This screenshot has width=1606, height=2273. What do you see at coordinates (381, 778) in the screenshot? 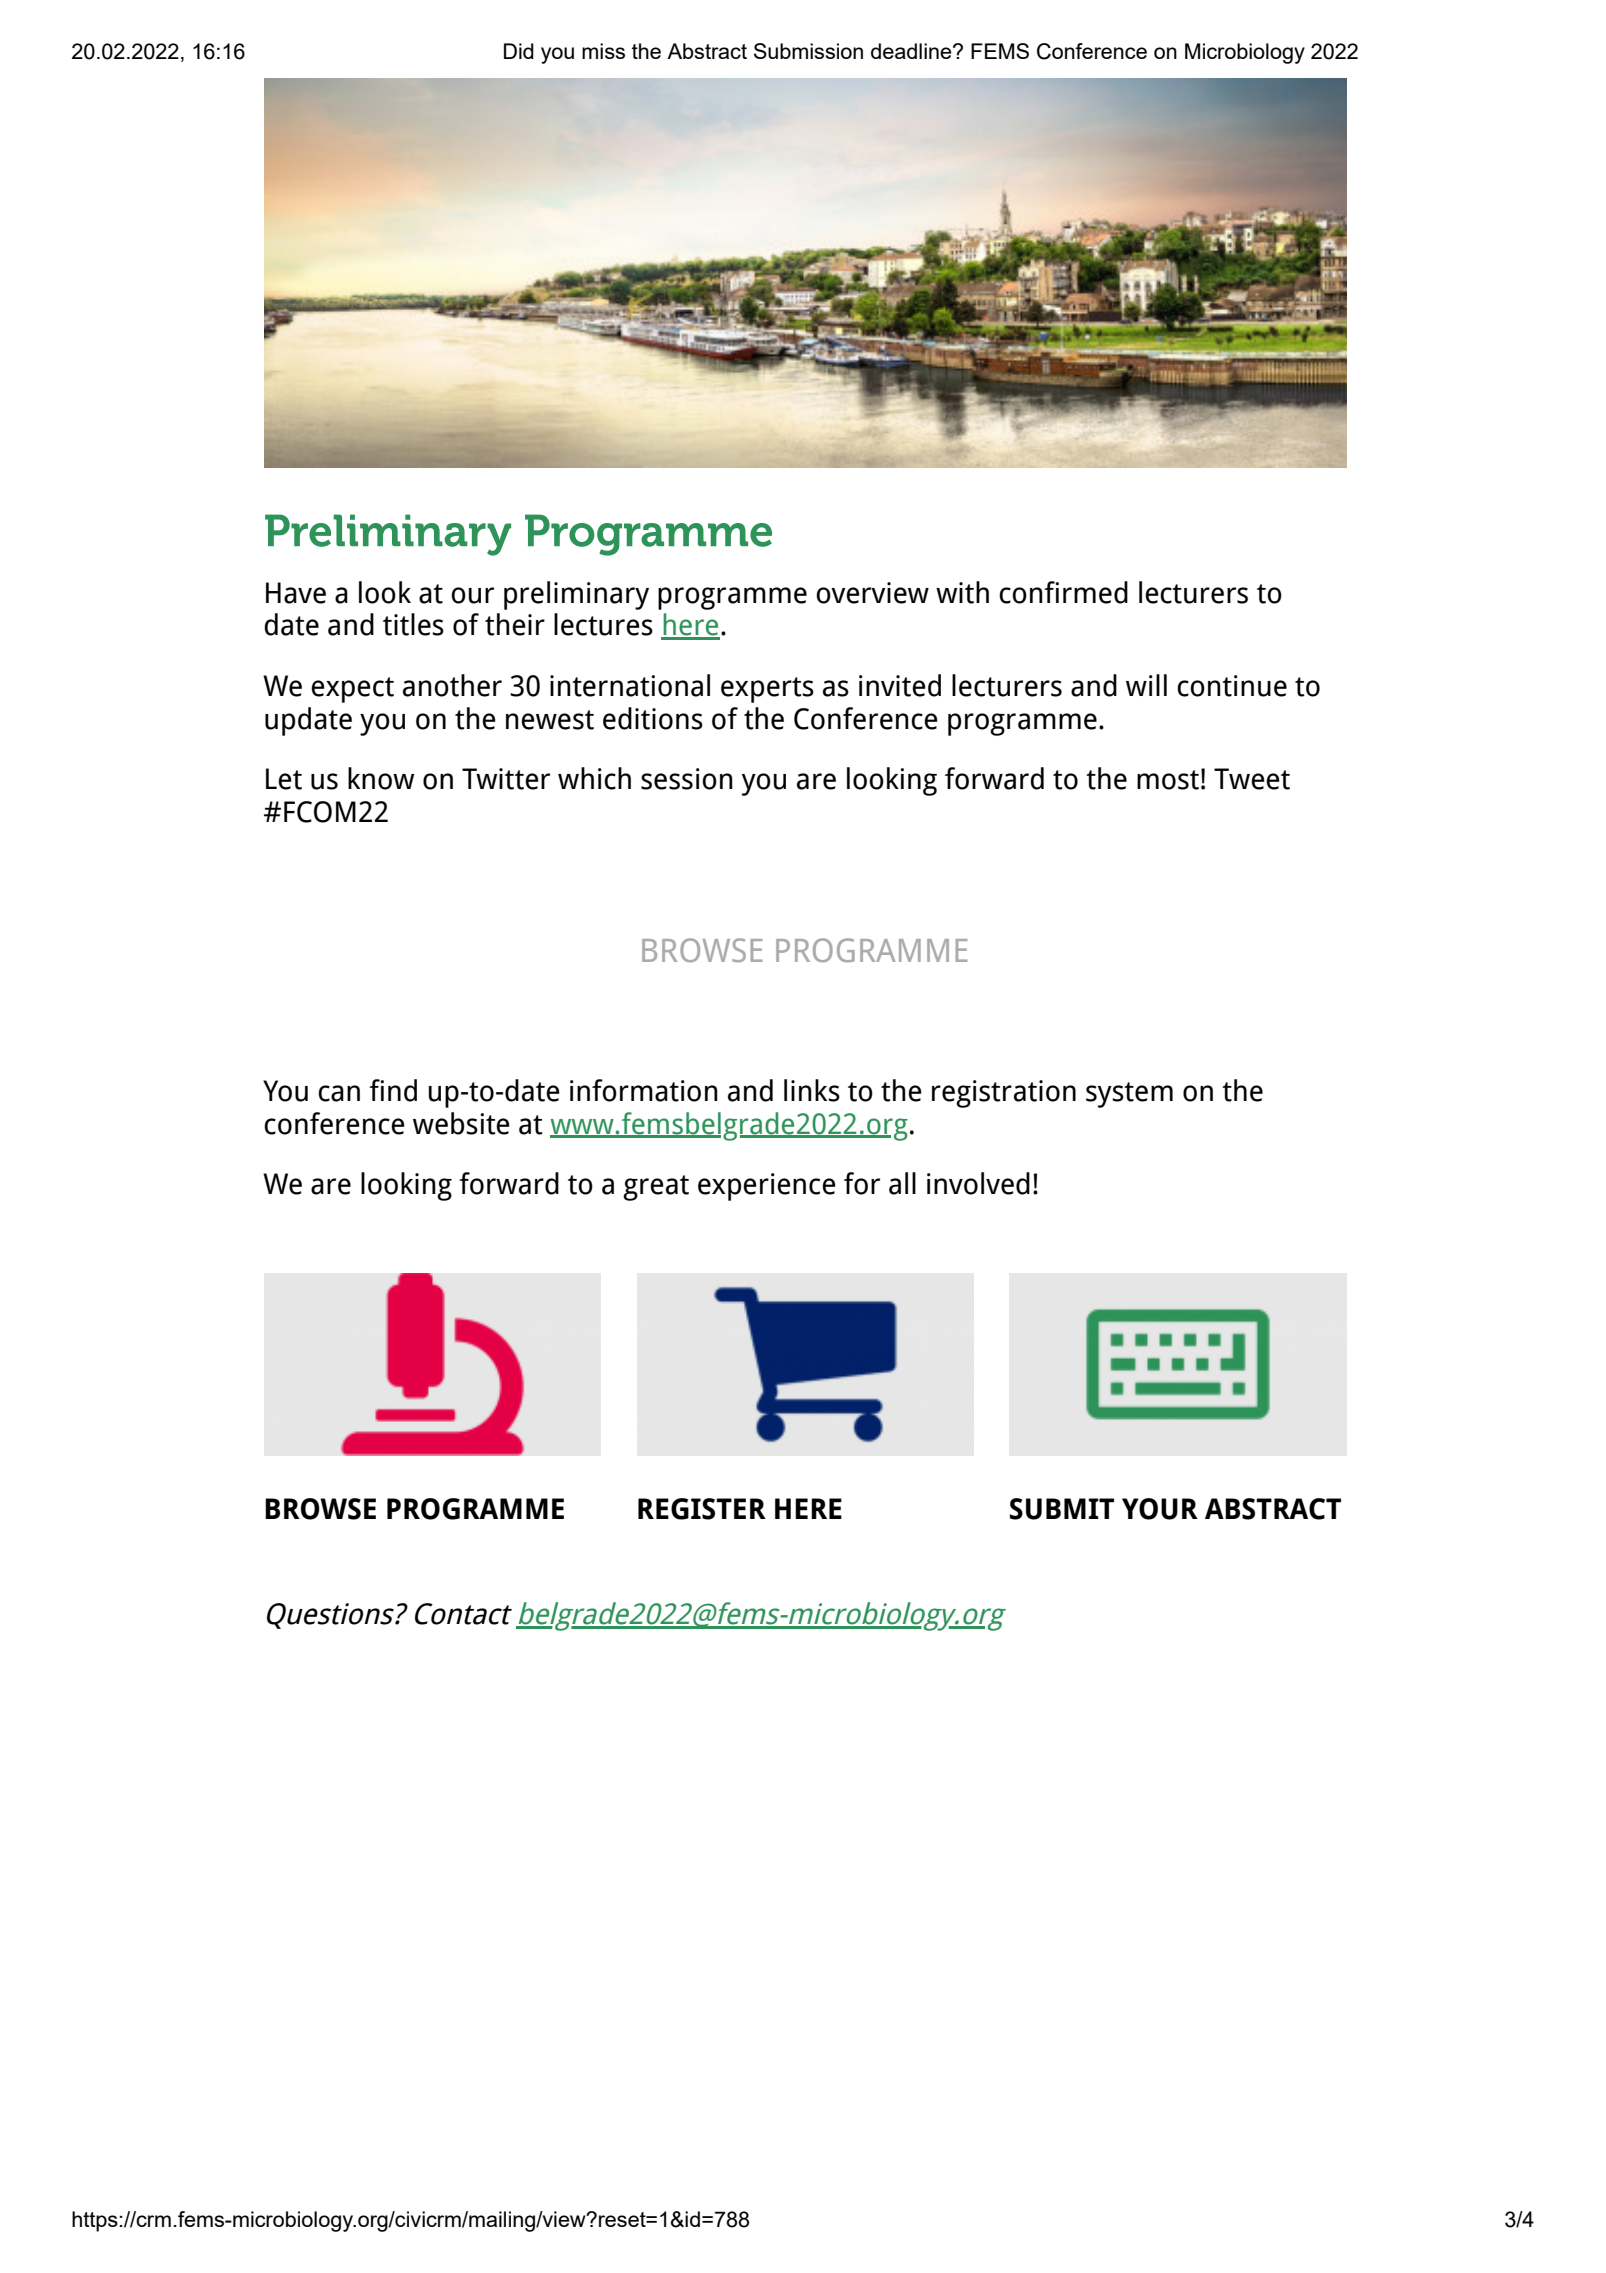
I see `know` at bounding box center [381, 778].
